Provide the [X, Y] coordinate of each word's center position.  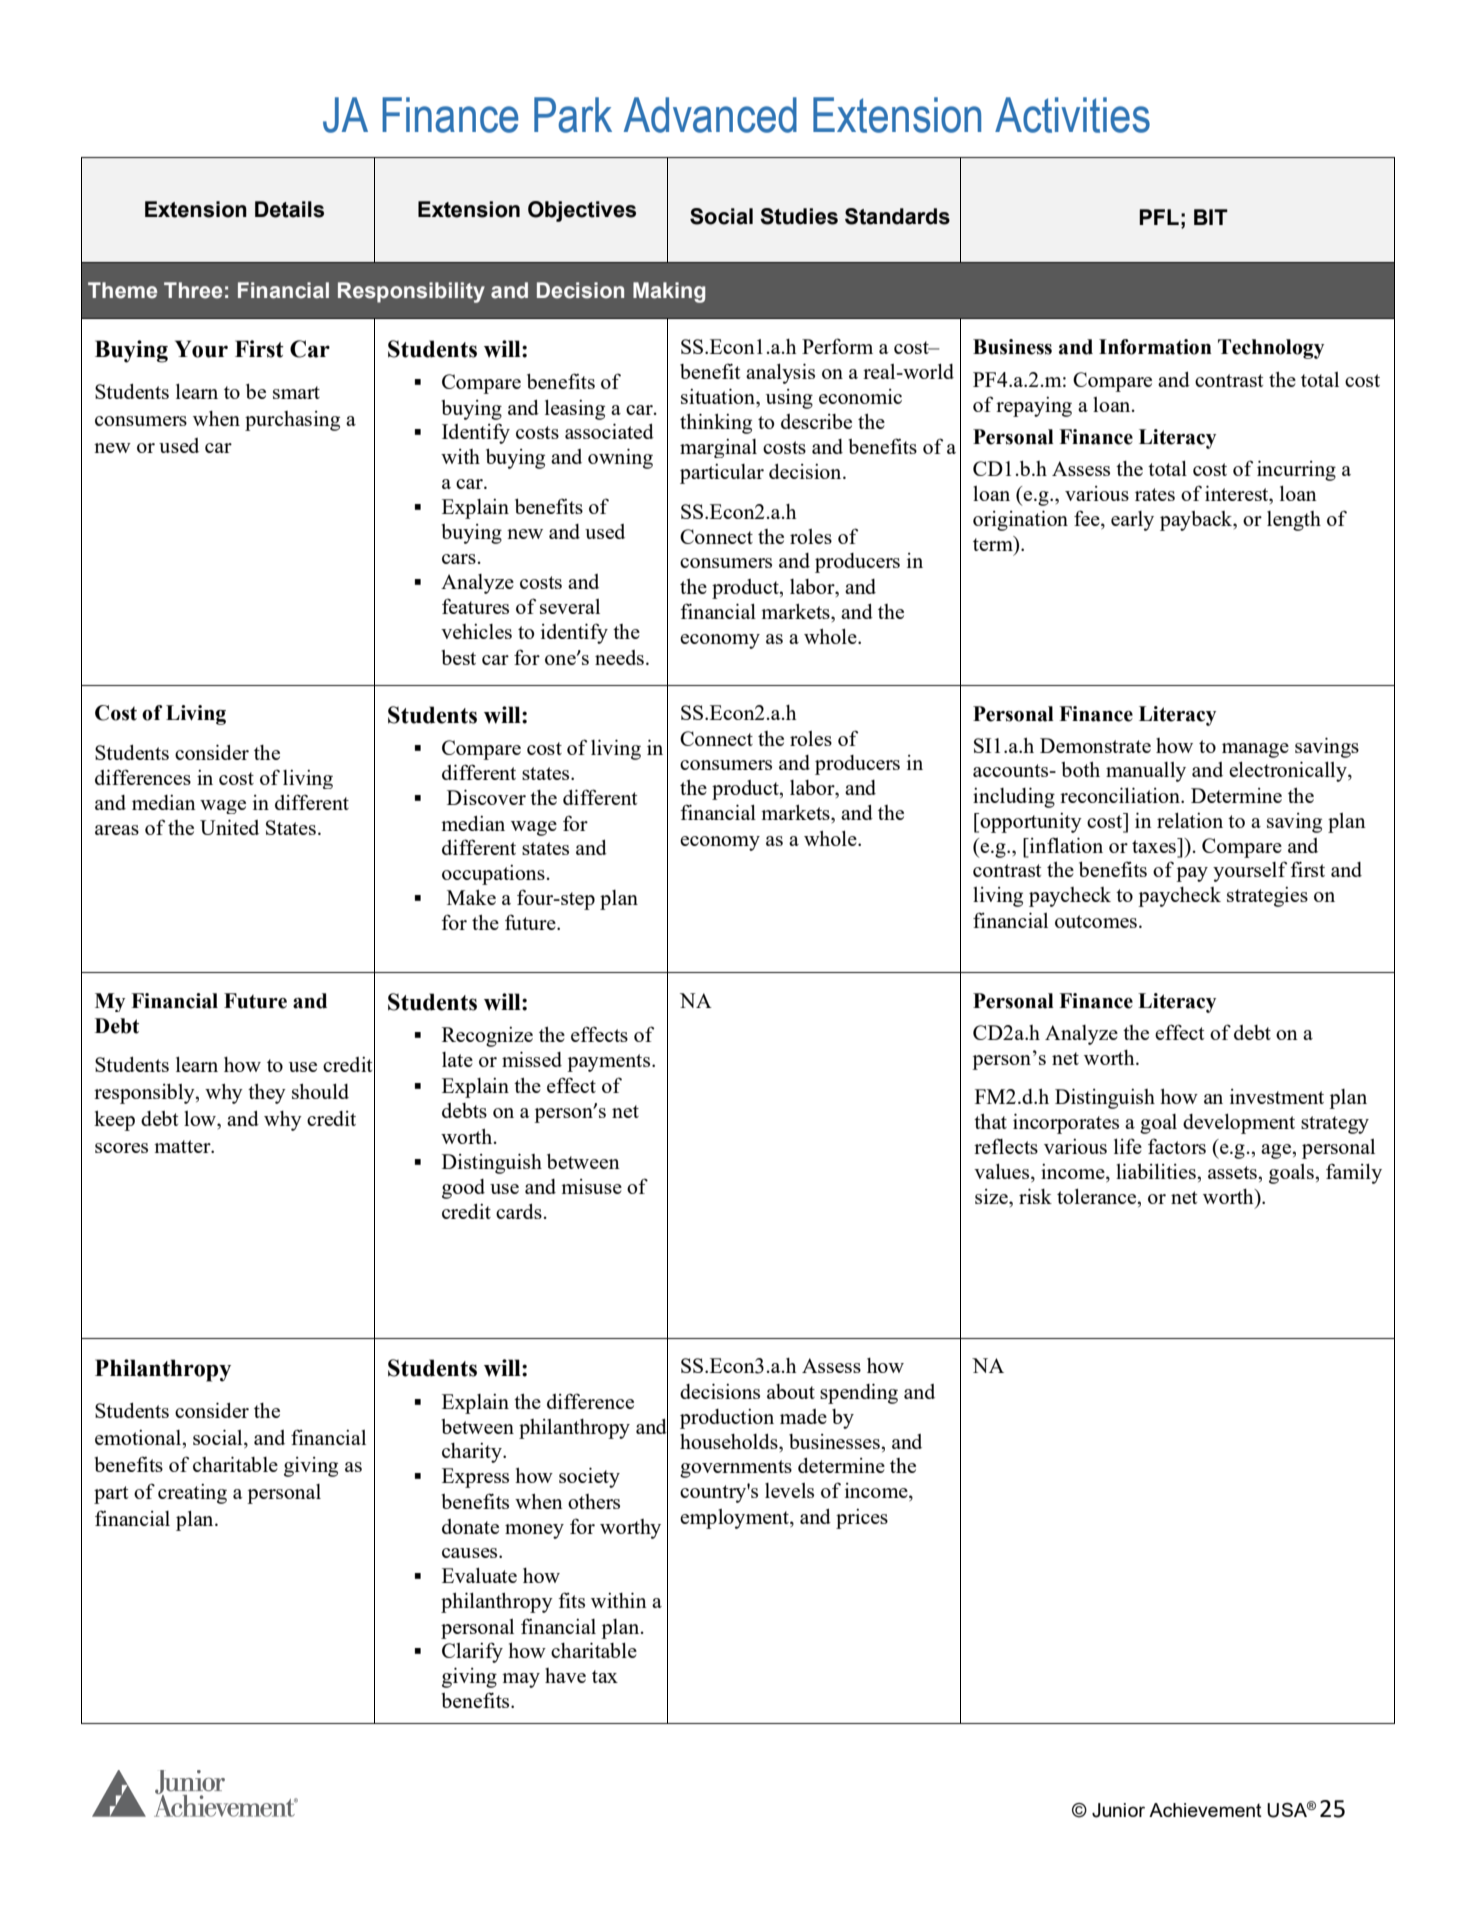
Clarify [472, 1652]
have [565, 1675]
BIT [1211, 217]
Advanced [710, 115]
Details [289, 209]
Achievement [1205, 1810]
